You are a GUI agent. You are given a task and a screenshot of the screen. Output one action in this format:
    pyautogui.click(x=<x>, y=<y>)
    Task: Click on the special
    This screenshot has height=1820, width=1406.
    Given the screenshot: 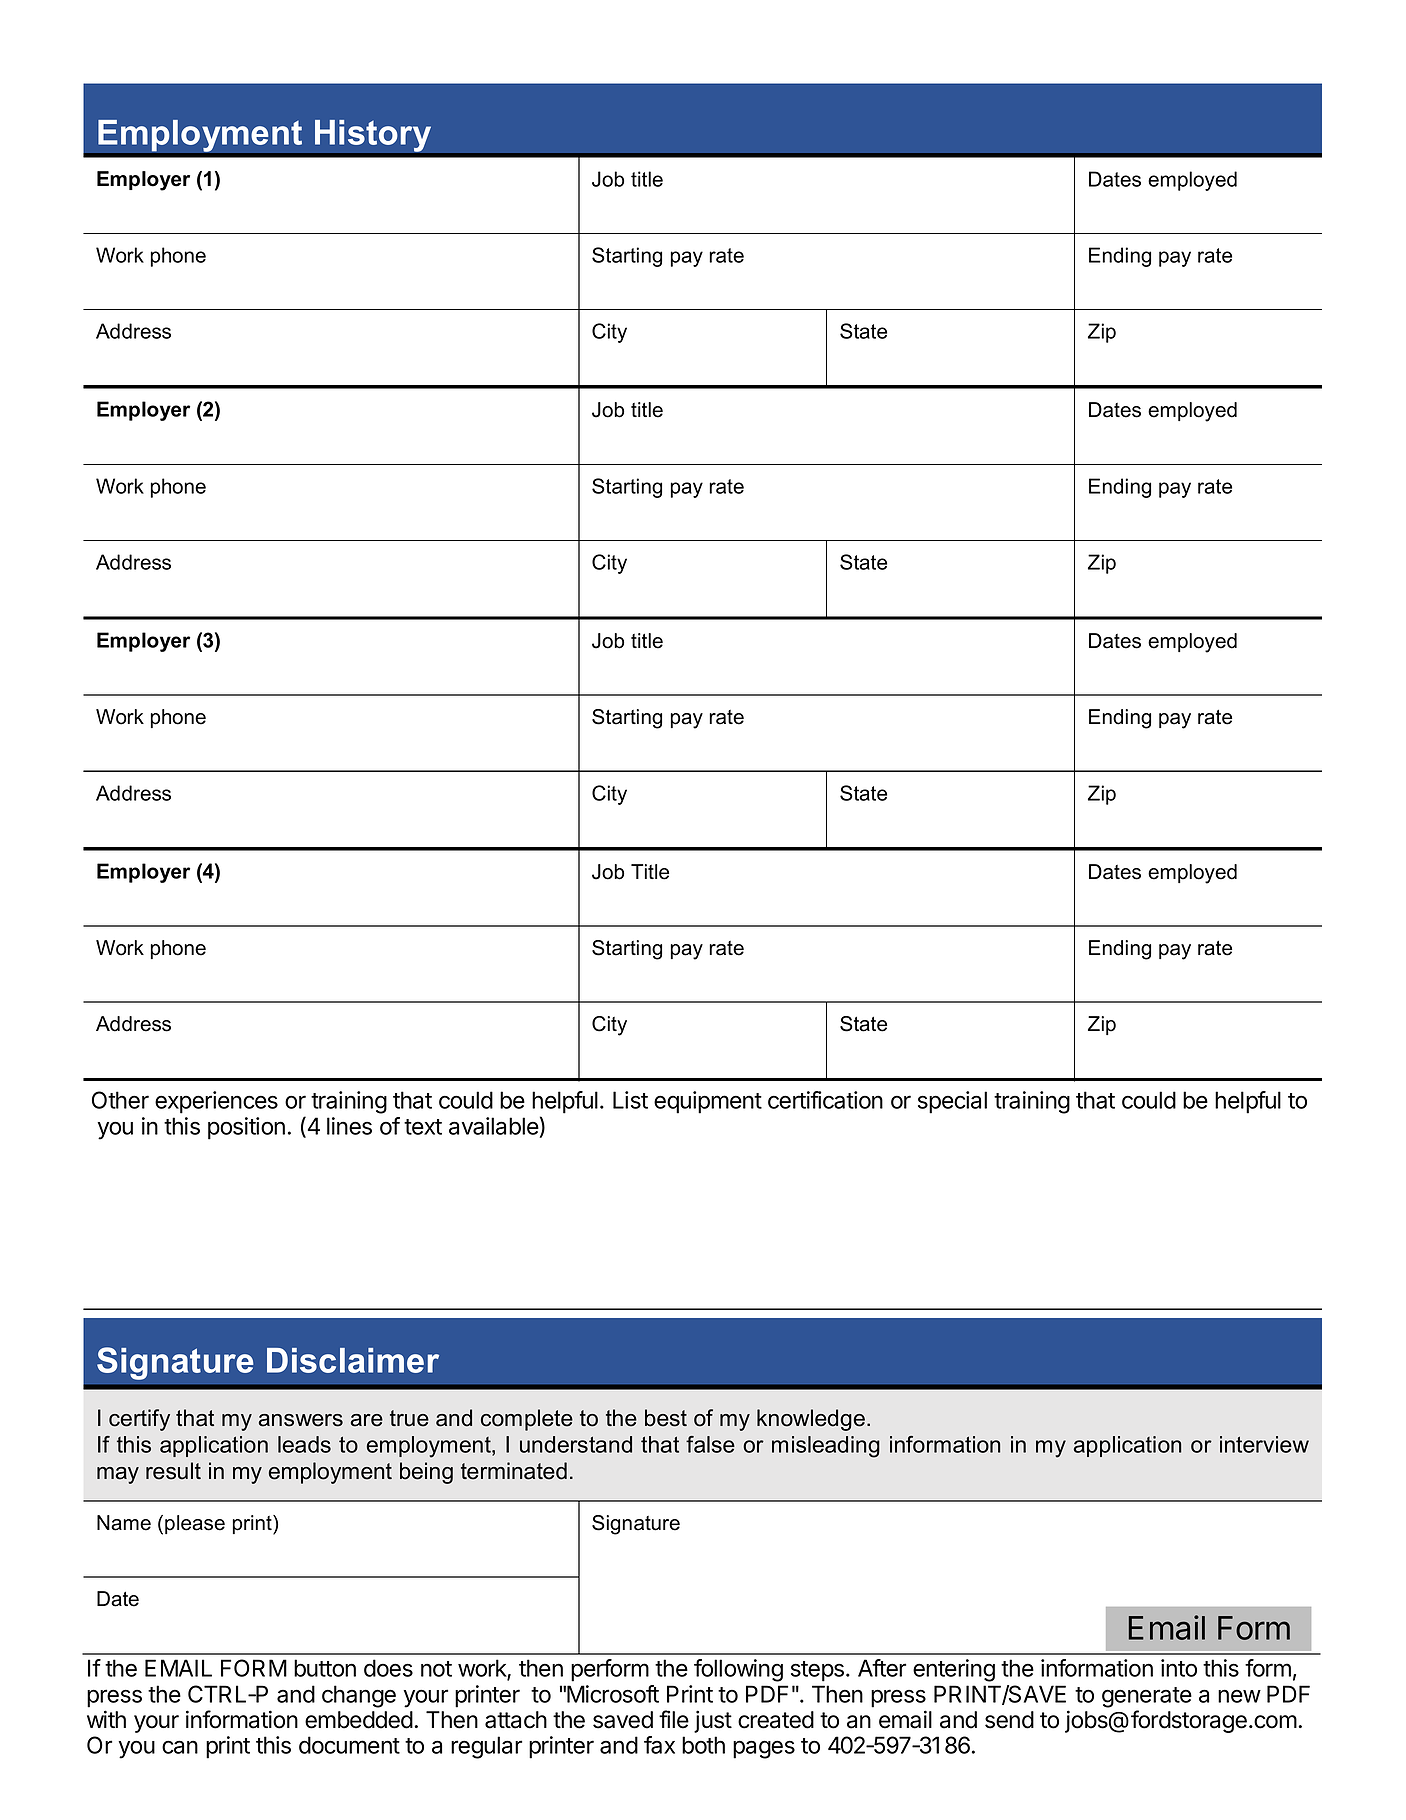 What is the action you would take?
    pyautogui.click(x=952, y=1102)
